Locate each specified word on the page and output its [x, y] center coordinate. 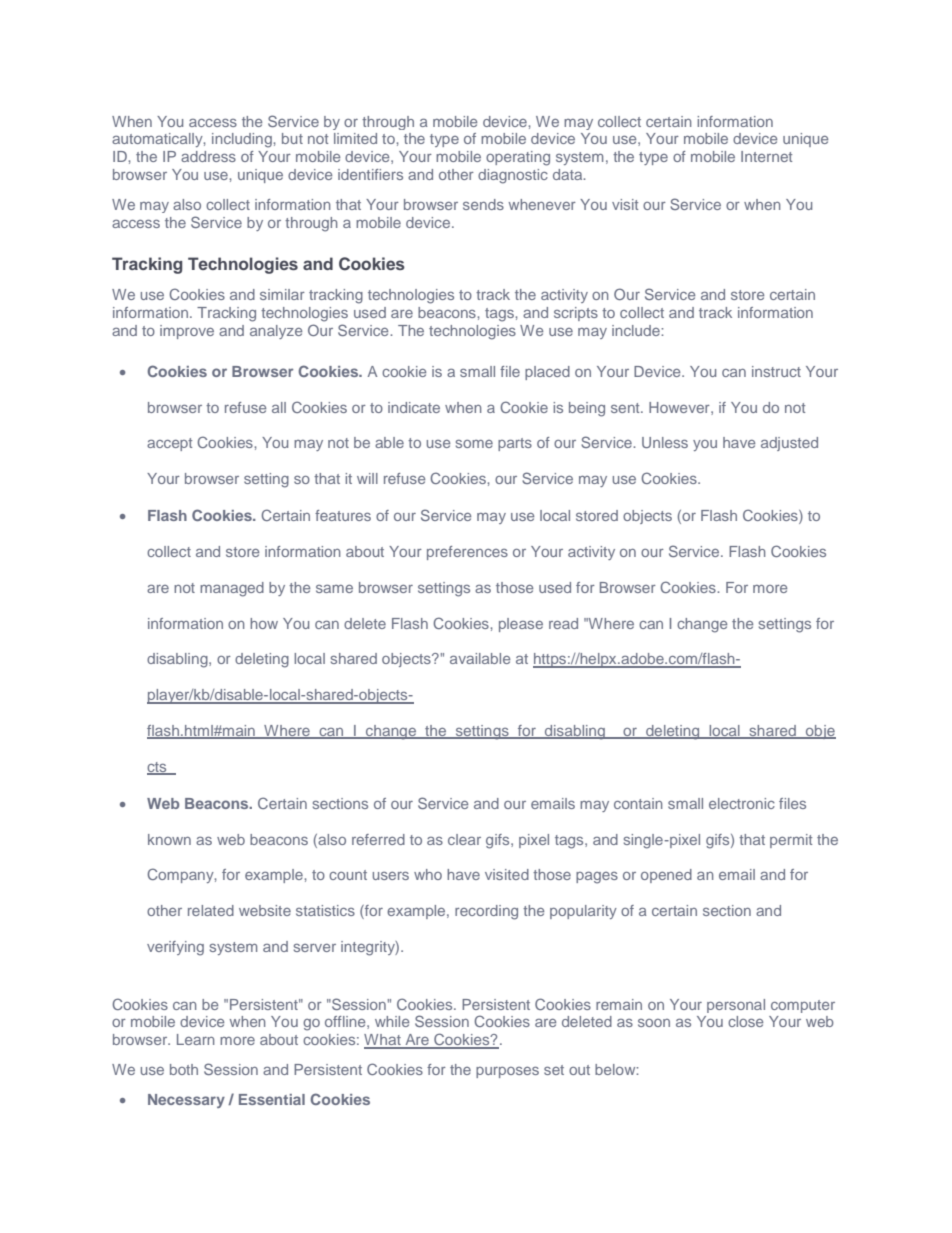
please [521, 625]
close [745, 1021]
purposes [507, 1072]
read [563, 623]
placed [547, 373]
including [243, 140]
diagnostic [513, 176]
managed [232, 589]
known [169, 839]
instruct [776, 371]
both [184, 1069]
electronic [742, 803]
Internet [766, 156]
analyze [276, 332]
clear [464, 839]
